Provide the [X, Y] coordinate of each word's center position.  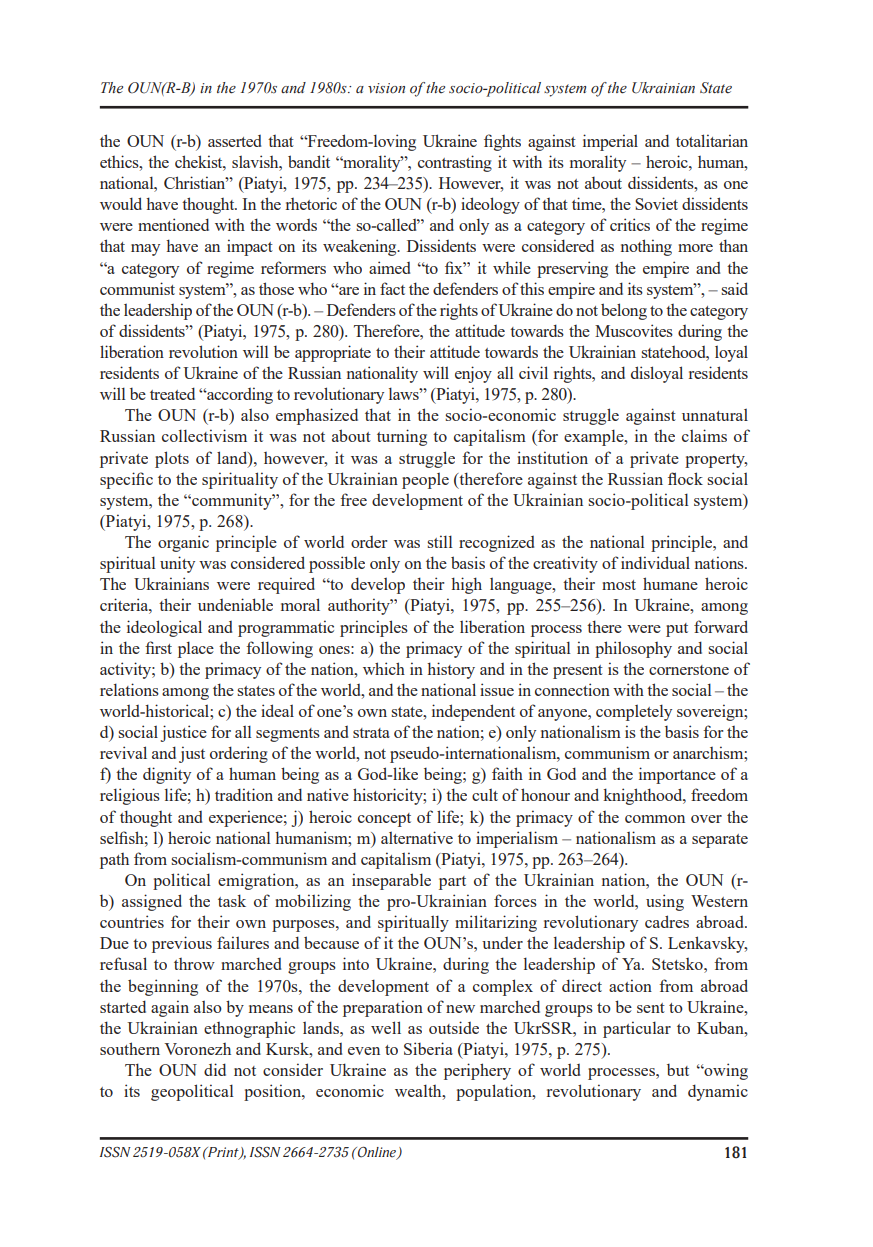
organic [183, 543]
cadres [667, 921]
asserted [234, 141]
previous [182, 944]
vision [386, 88]
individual [655, 562]
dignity [167, 775]
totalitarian [712, 140]
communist [137, 288]
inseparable [391, 881]
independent [473, 712]
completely [634, 712]
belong [624, 311]
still [440, 541]
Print [223, 1153]
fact [392, 288]
